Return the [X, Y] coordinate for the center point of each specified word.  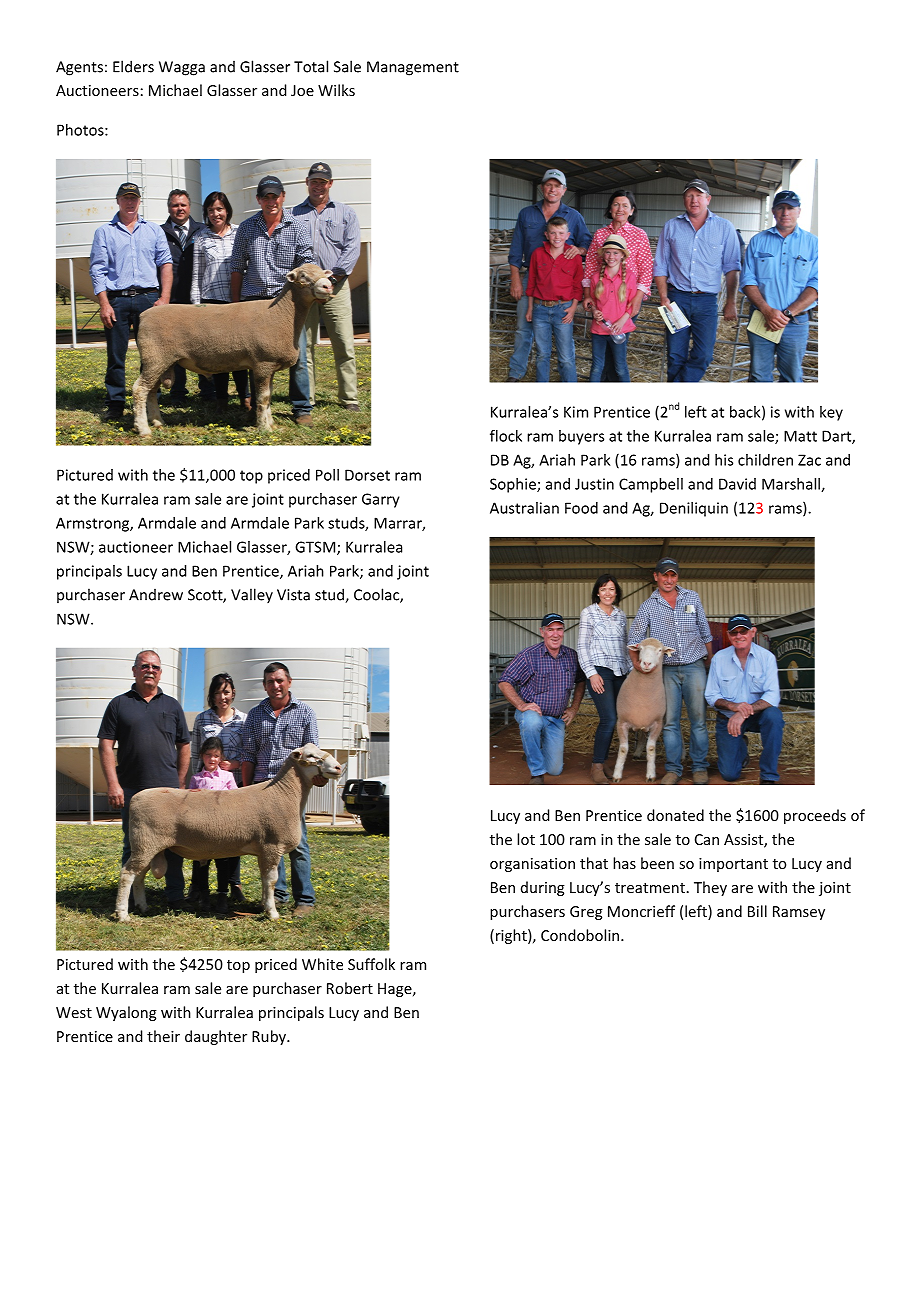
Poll [327, 475]
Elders [133, 66]
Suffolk [371, 964]
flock [506, 436]
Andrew [156, 595]
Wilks [336, 90]
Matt [800, 436]
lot [526, 839]
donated [675, 815]
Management [413, 68]
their [163, 1036]
